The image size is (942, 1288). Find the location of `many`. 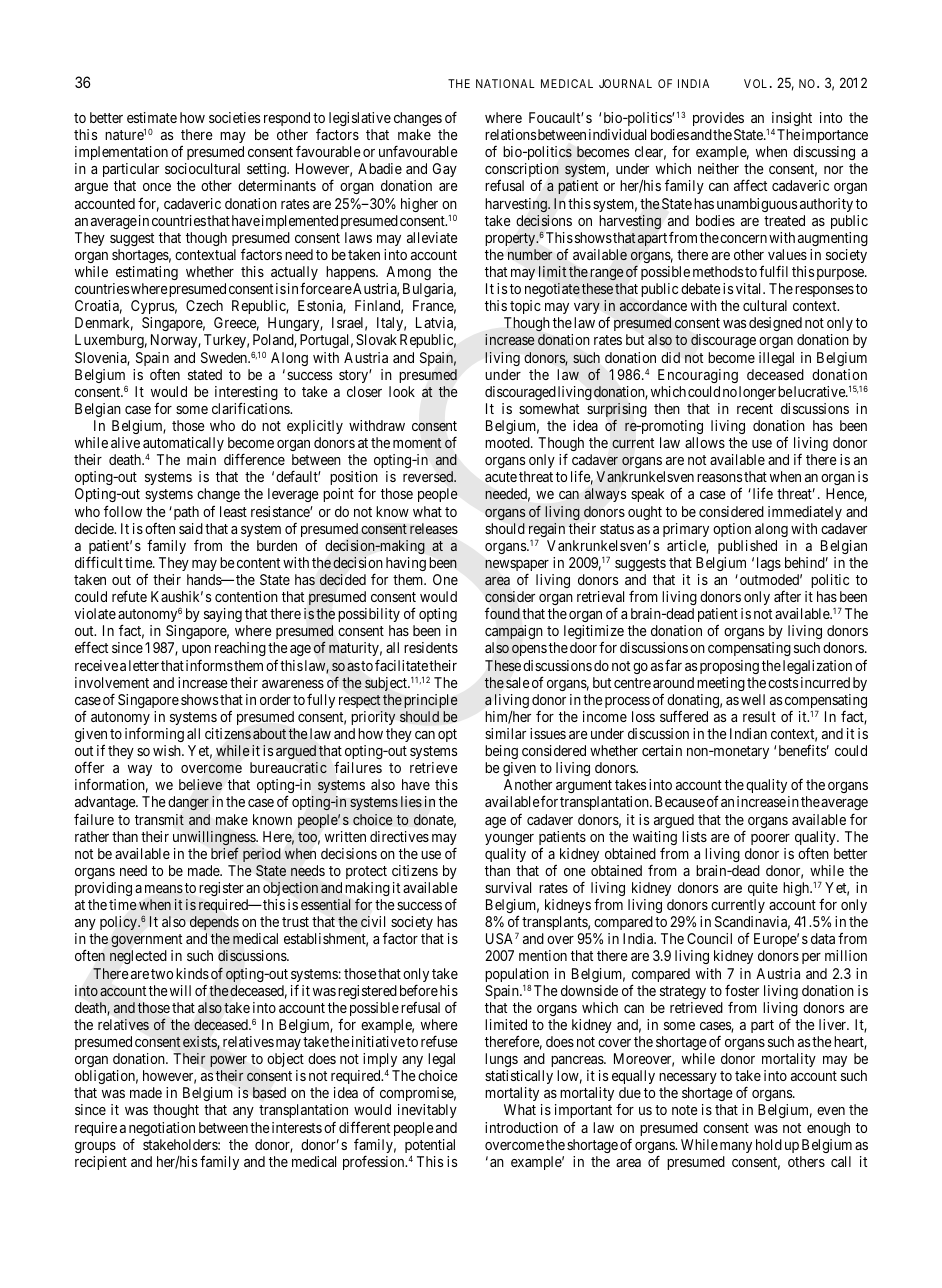

many is located at coordinates (736, 1147).
